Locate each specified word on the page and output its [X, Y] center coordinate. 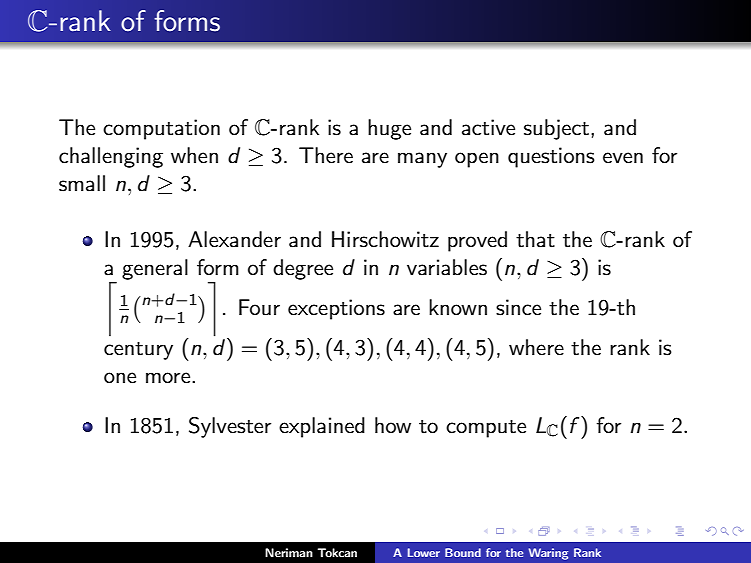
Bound [463, 552]
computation [161, 129]
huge [389, 129]
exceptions [336, 309]
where [536, 347]
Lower [424, 552]
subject [558, 129]
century [138, 351]
